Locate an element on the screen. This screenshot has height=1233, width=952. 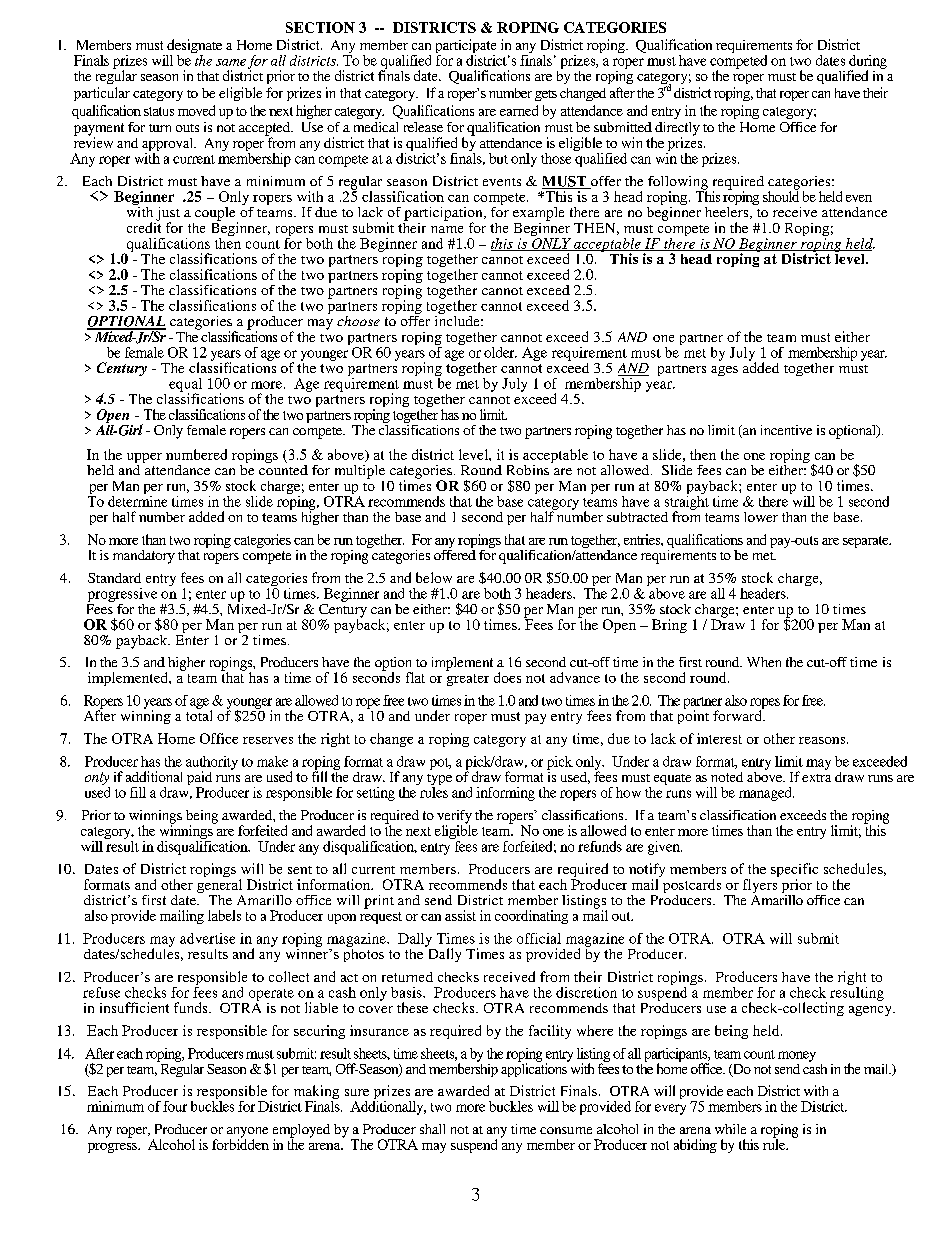
authority is located at coordinates (212, 764).
